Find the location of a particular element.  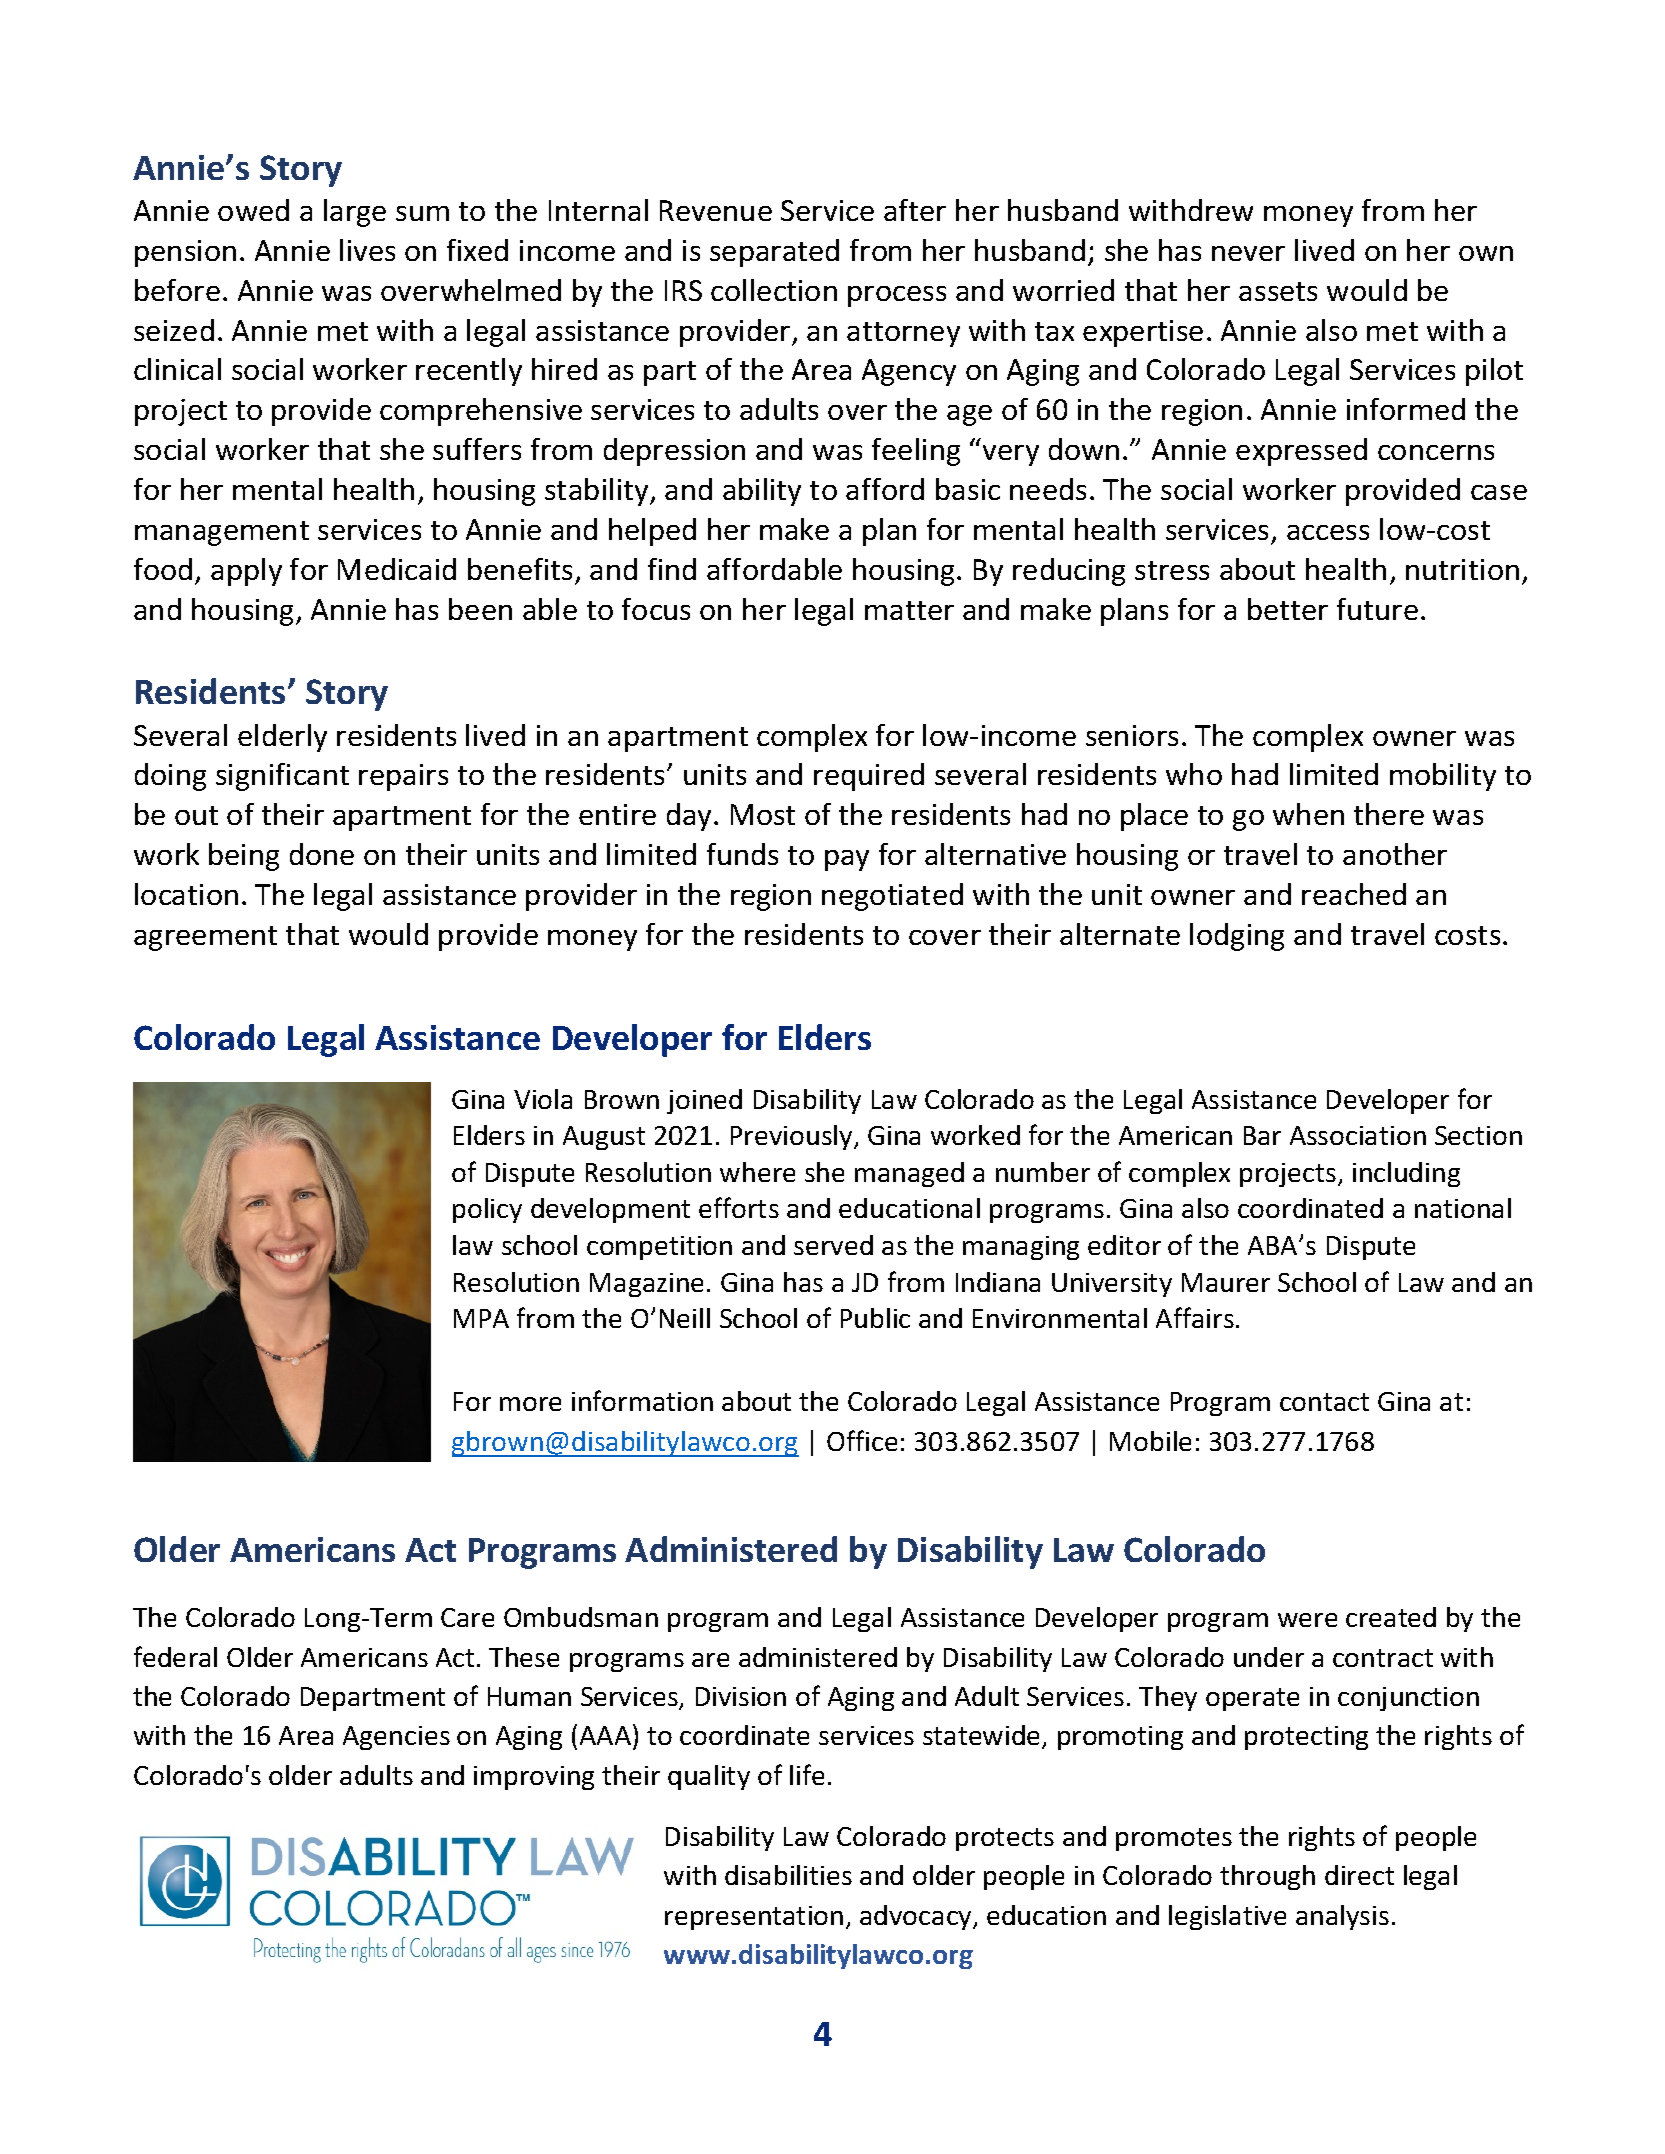

lives is located at coordinates (367, 250).
